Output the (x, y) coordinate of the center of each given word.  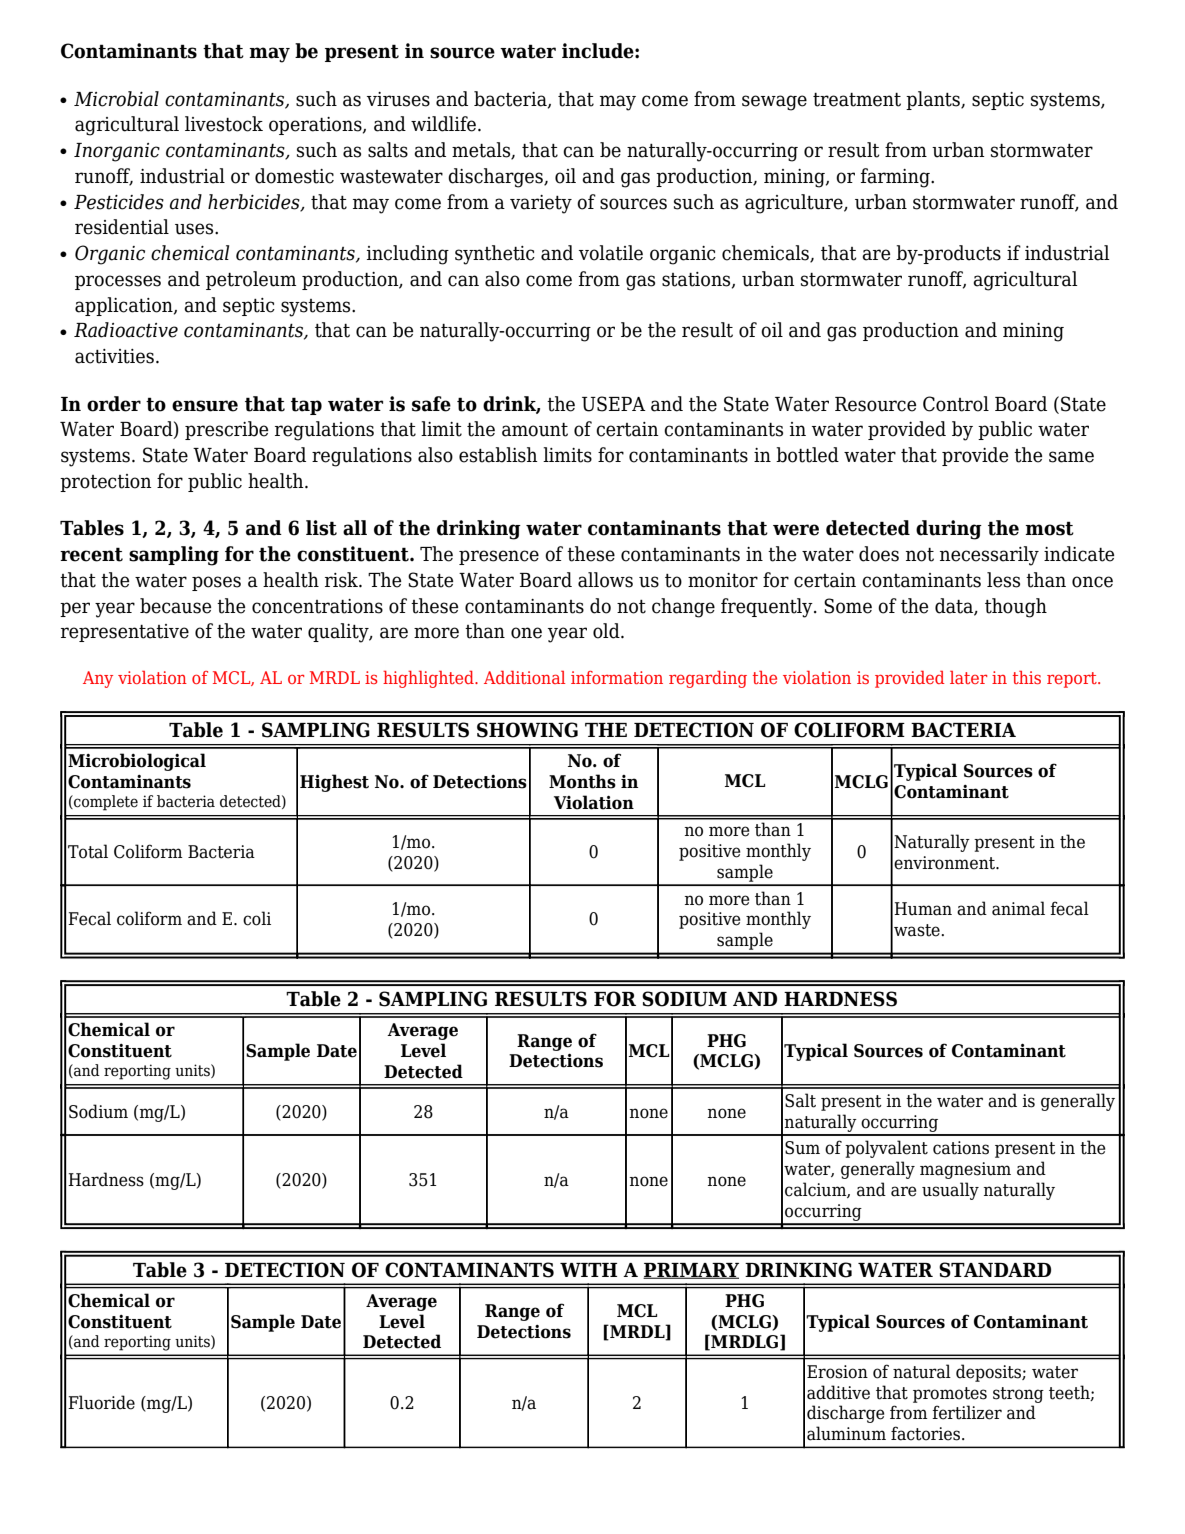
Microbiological (137, 762)
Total (88, 851)
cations (961, 1148)
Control (956, 404)
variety (541, 204)
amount (535, 430)
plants (934, 100)
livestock (224, 124)
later (968, 677)
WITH (588, 1270)
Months (582, 781)
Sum (802, 1148)
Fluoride (101, 1402)
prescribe (226, 430)
